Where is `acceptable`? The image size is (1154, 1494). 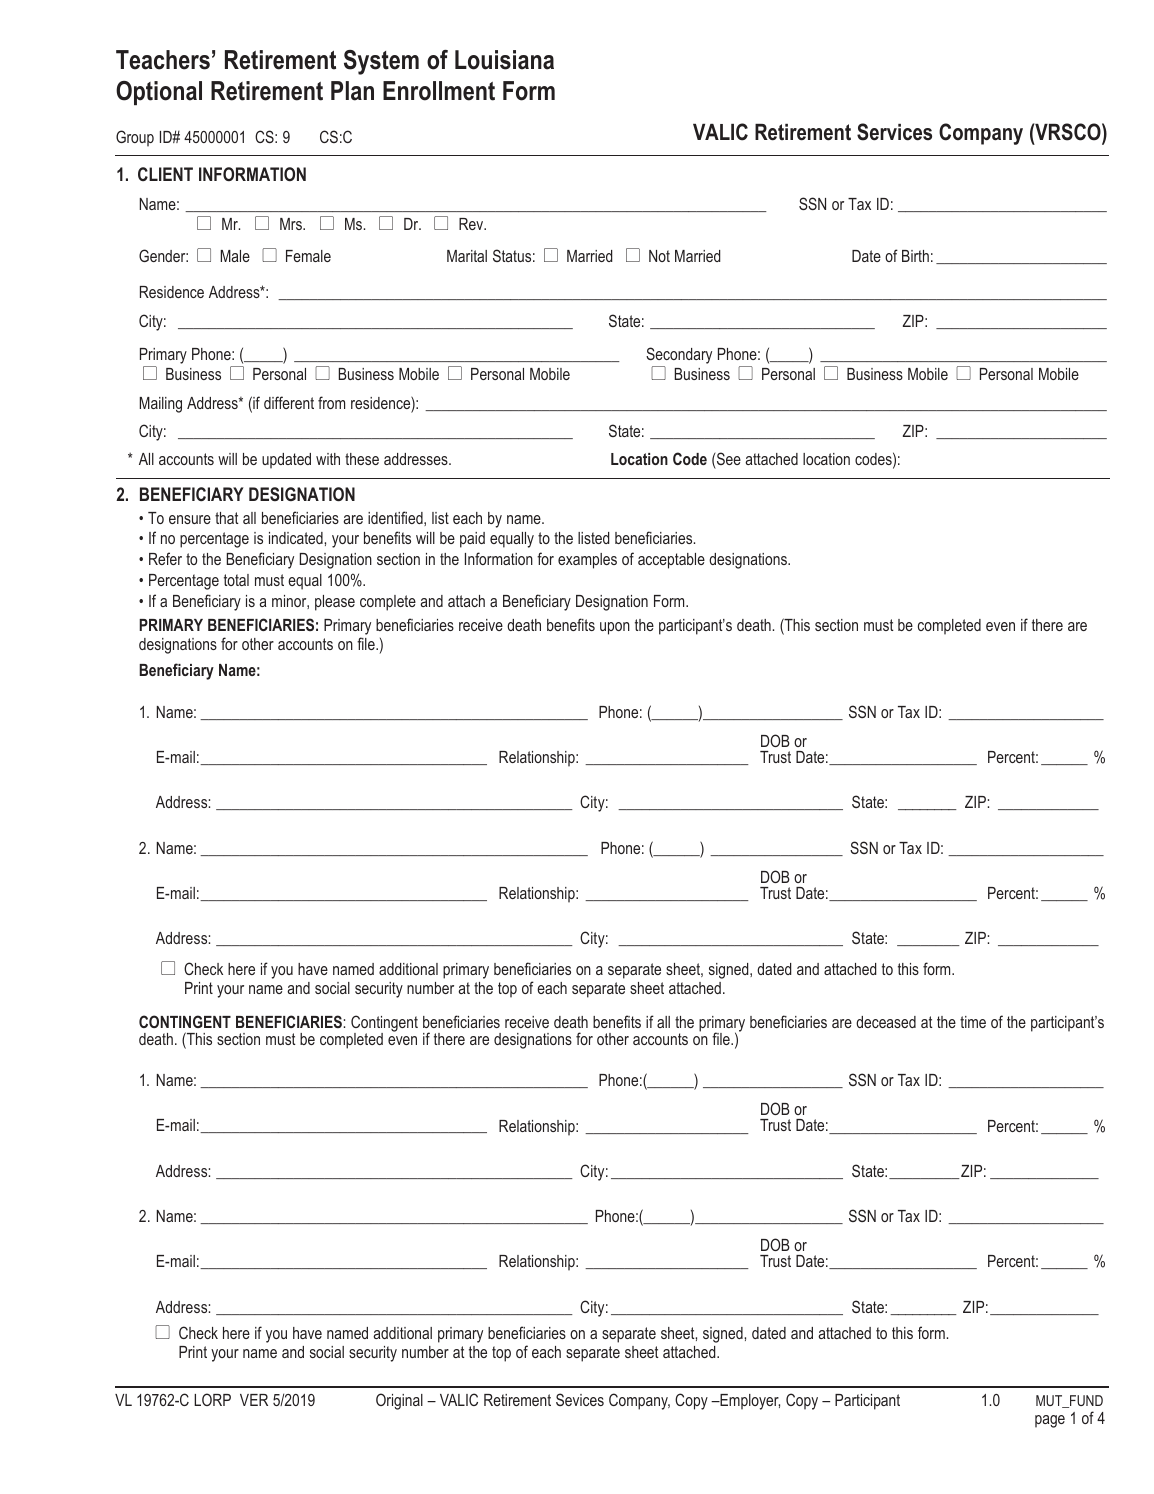
acceptable is located at coordinates (671, 561).
